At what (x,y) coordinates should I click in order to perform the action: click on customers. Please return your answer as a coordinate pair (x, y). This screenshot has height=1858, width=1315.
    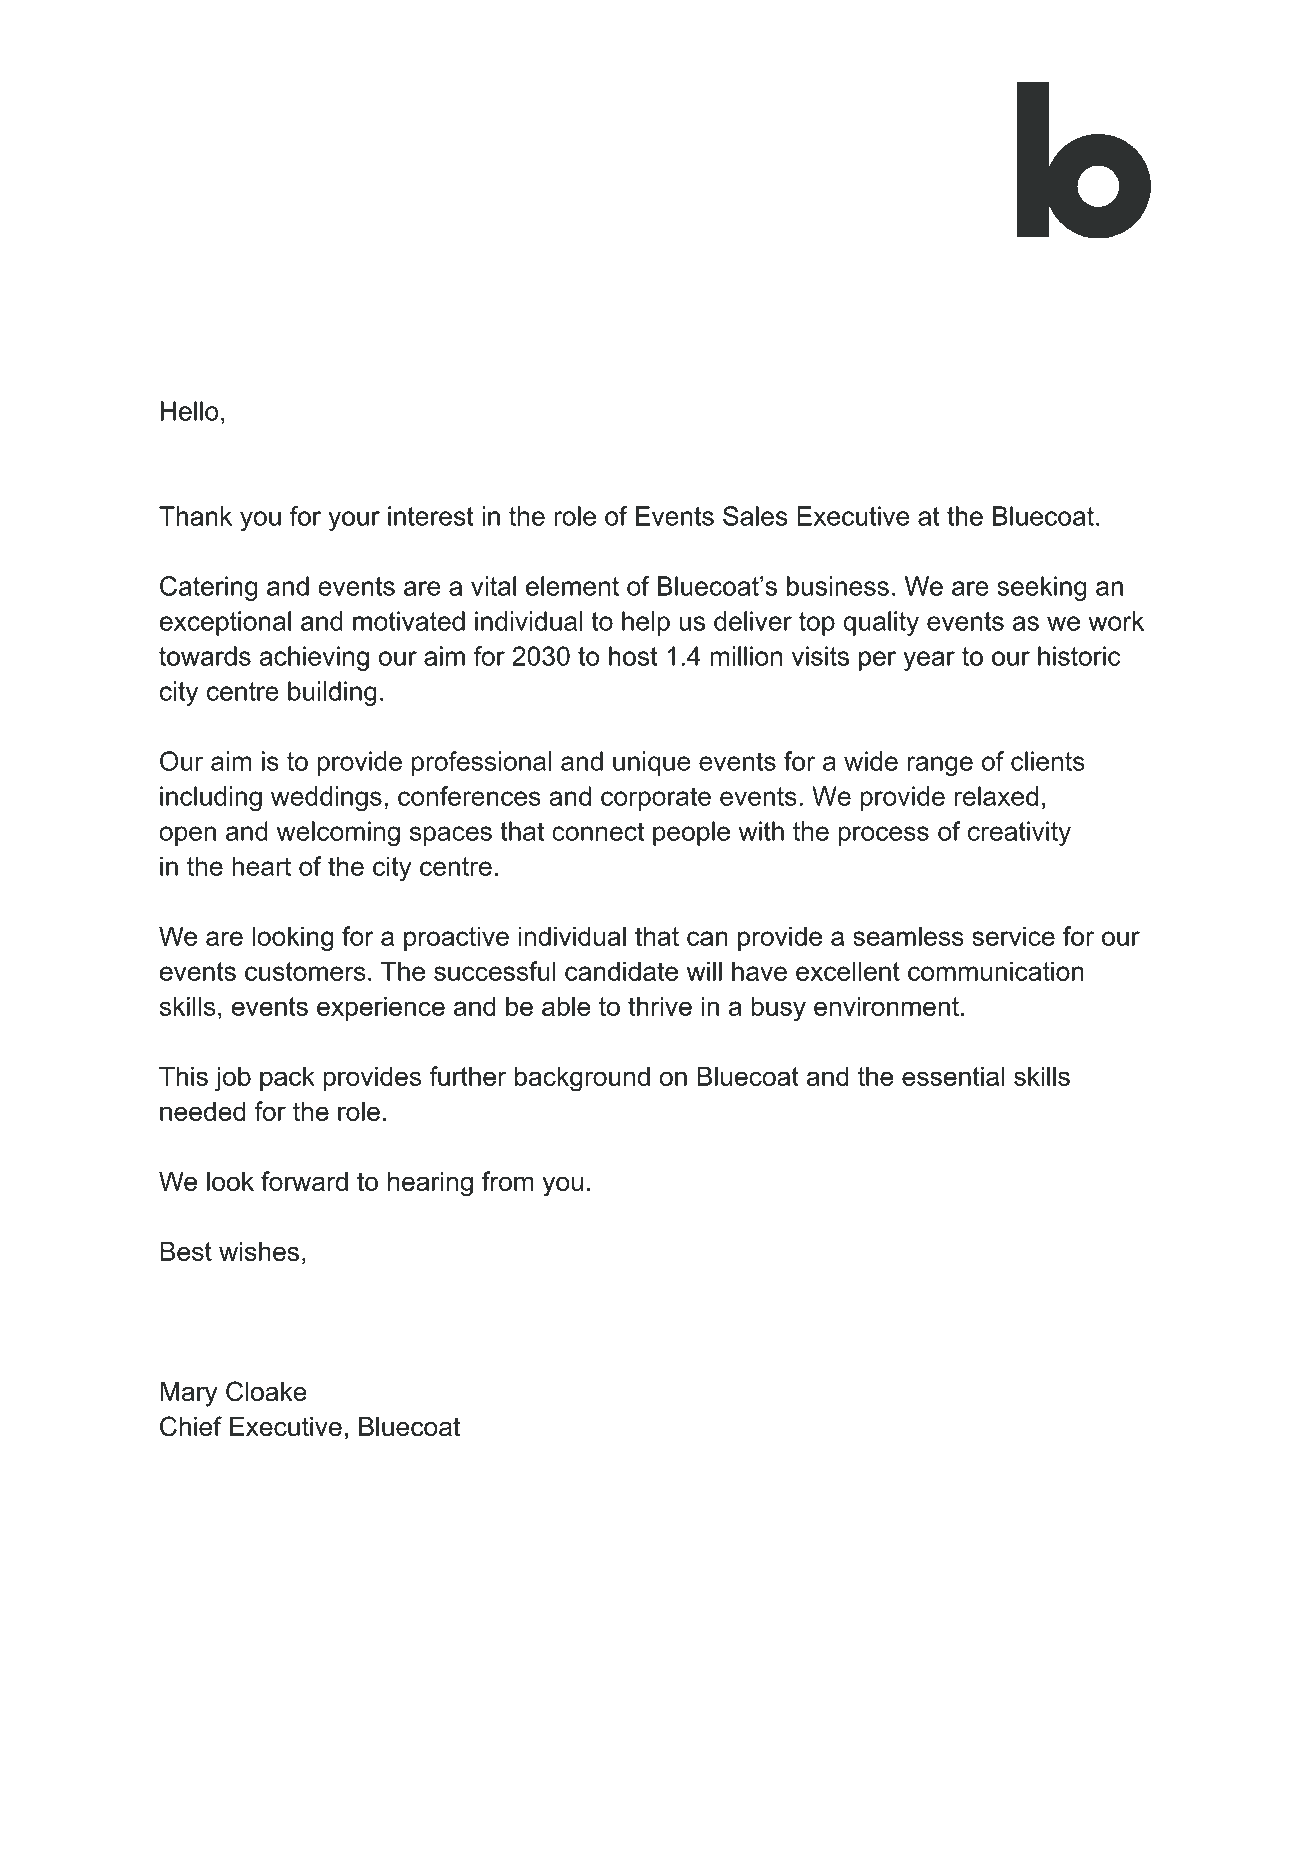
    Looking at the image, I should click on (305, 971).
